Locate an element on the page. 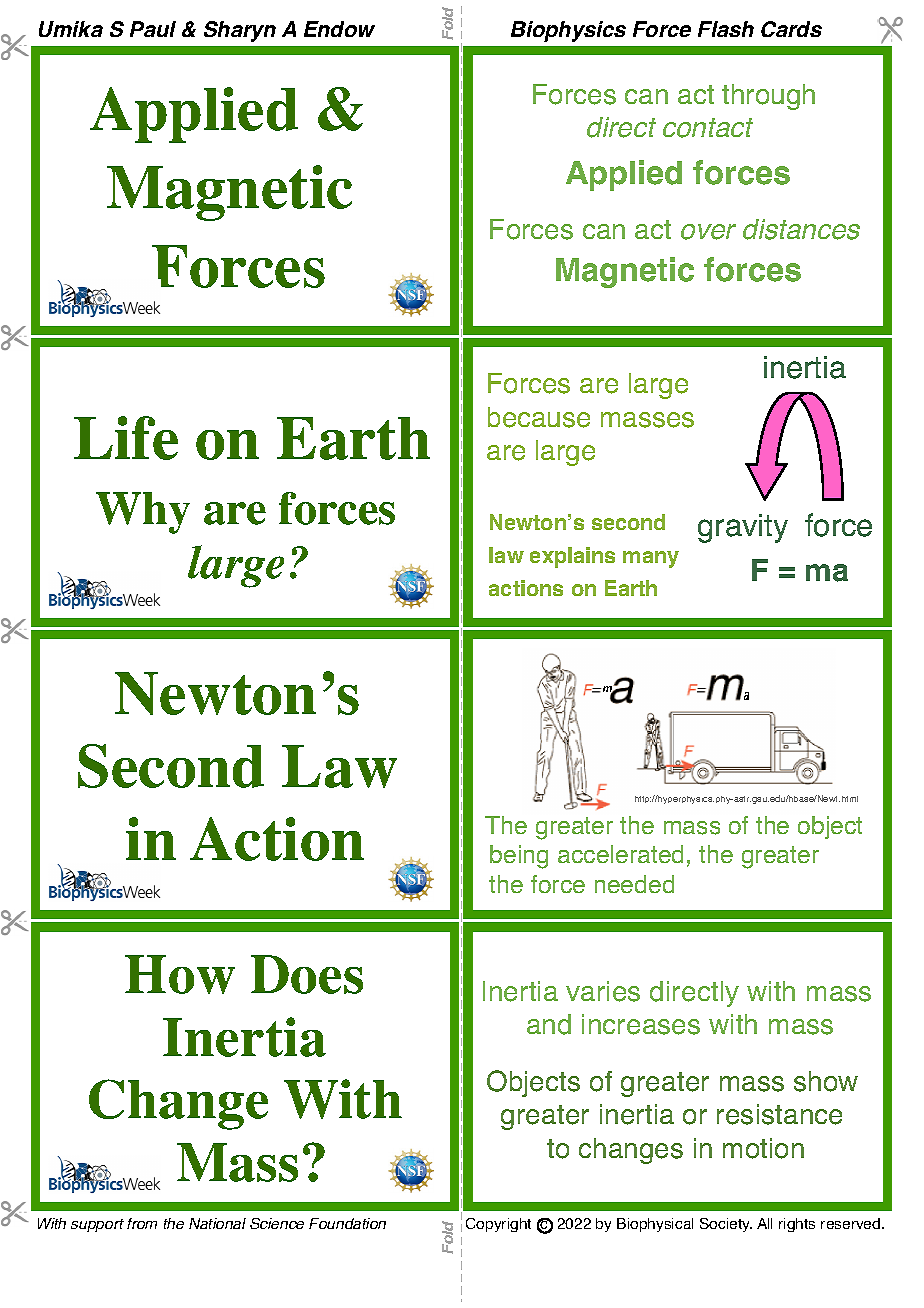 This image has height=1308, width=924. because is located at coordinates (539, 417).
